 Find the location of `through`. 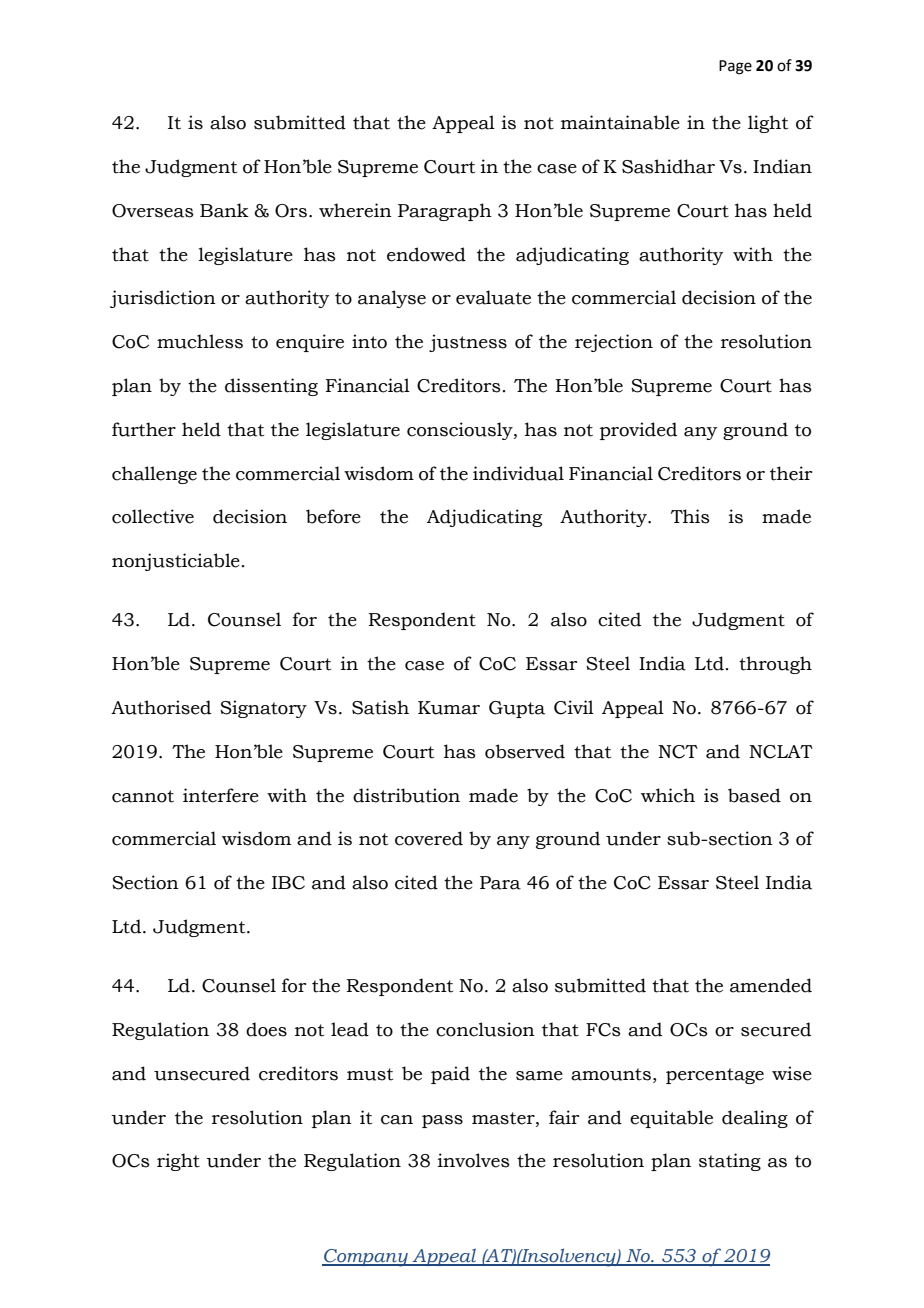

through is located at coordinates (775, 665).
